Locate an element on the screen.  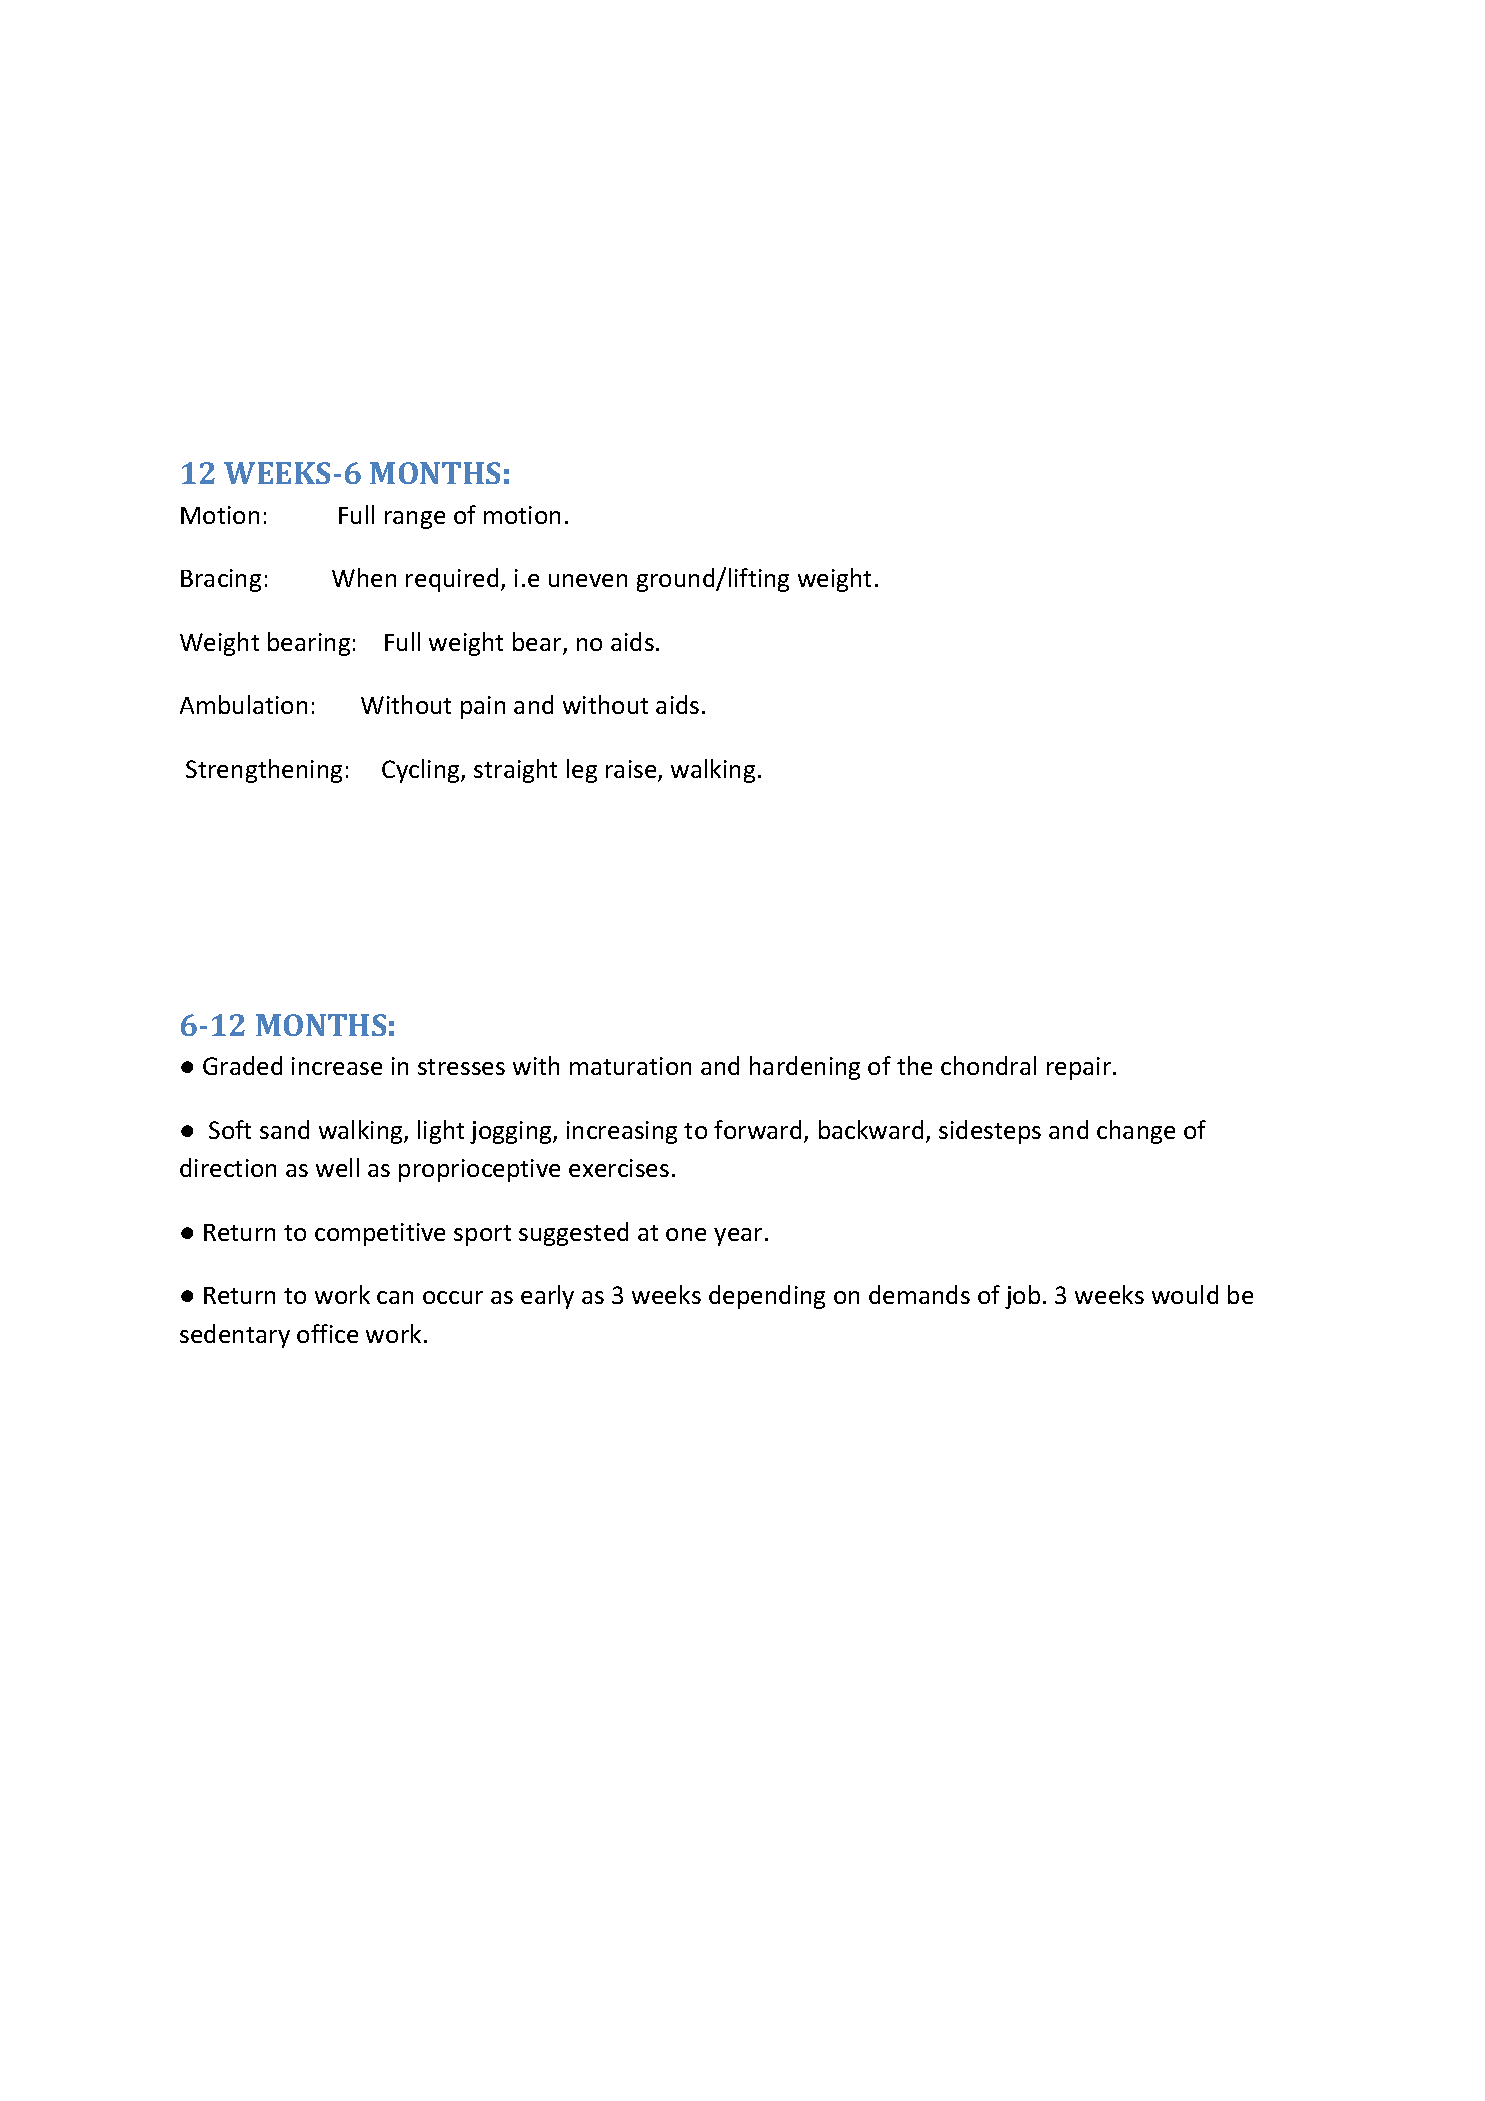
uneven is located at coordinates (588, 580).
